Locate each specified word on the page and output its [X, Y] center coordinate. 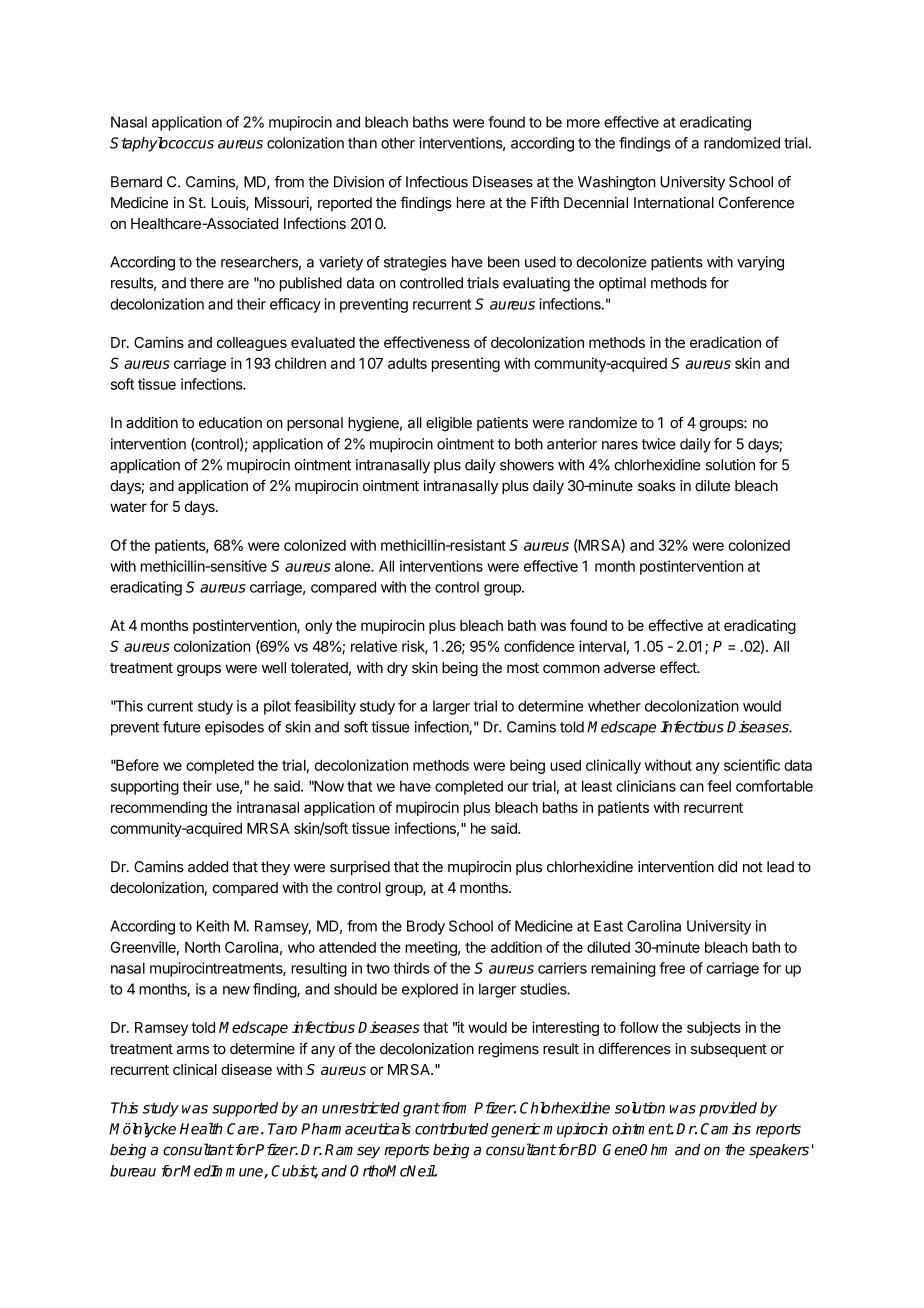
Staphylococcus [162, 144]
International [674, 203]
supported [245, 1109]
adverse [629, 667]
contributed [451, 1129]
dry [397, 669]
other [398, 143]
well [274, 667]
